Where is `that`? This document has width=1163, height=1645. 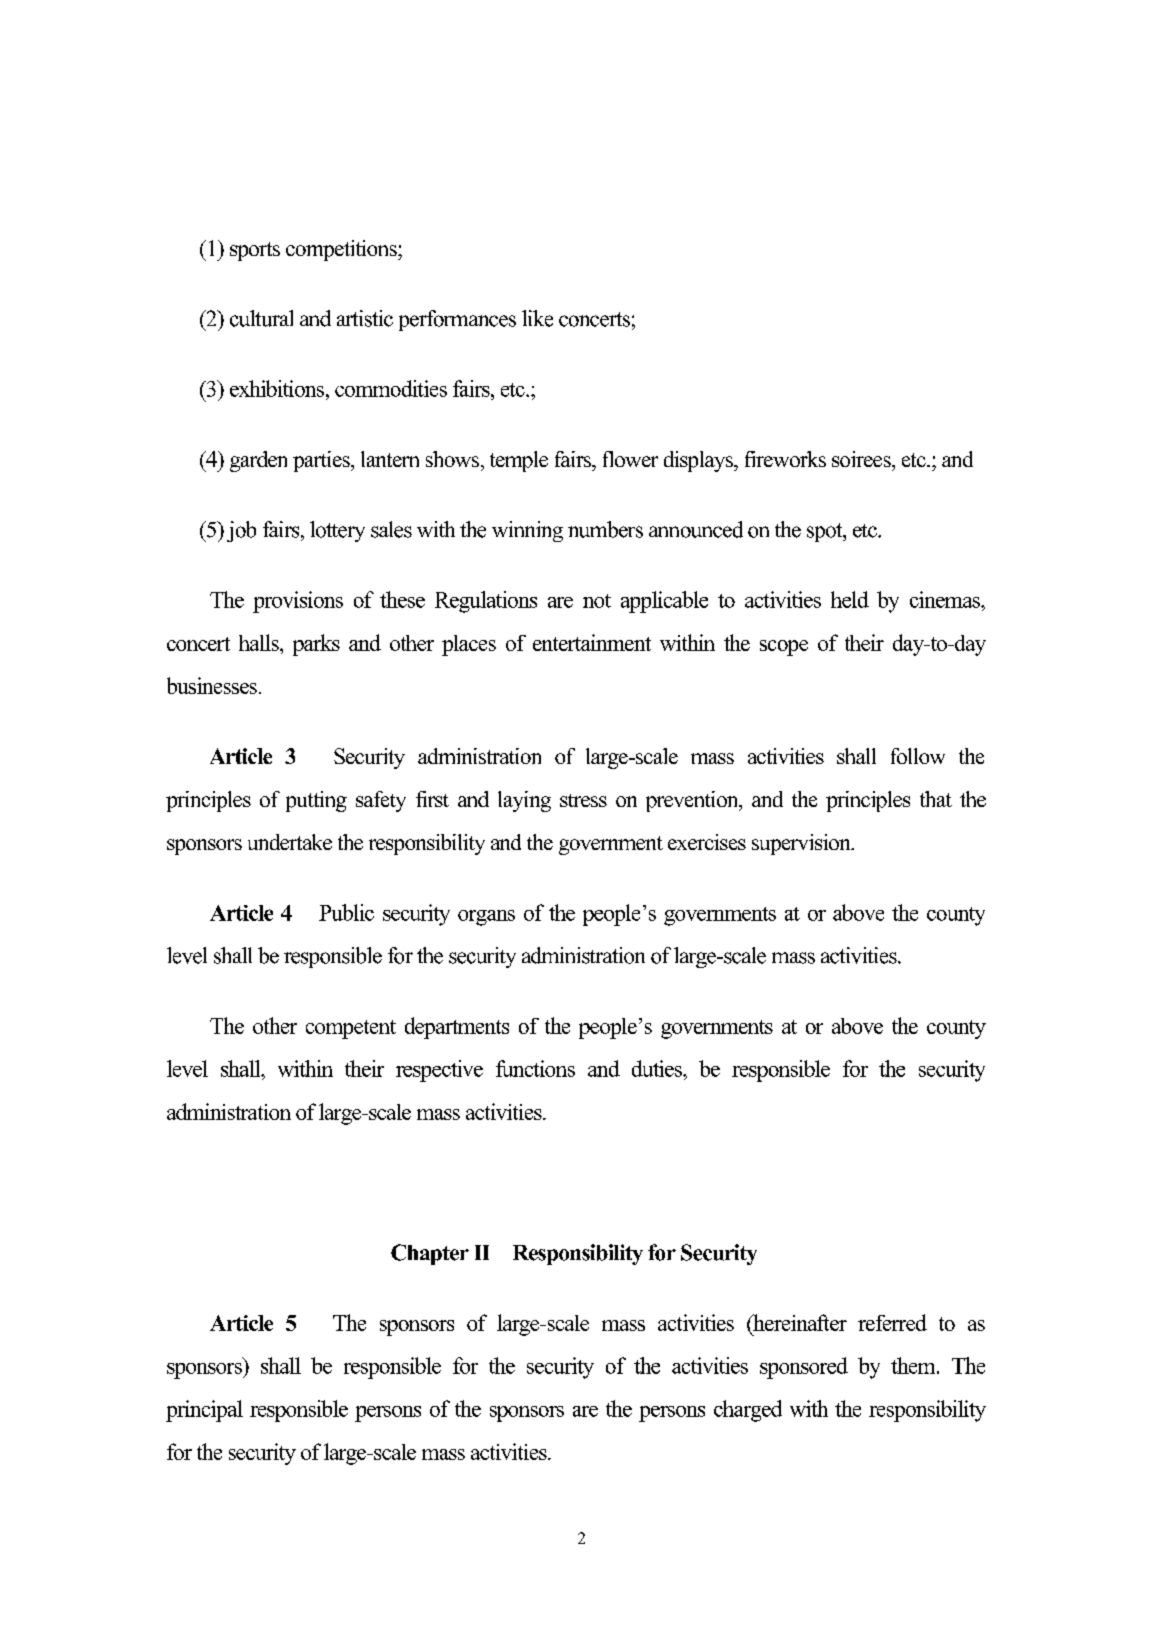
that is located at coordinates (936, 799).
